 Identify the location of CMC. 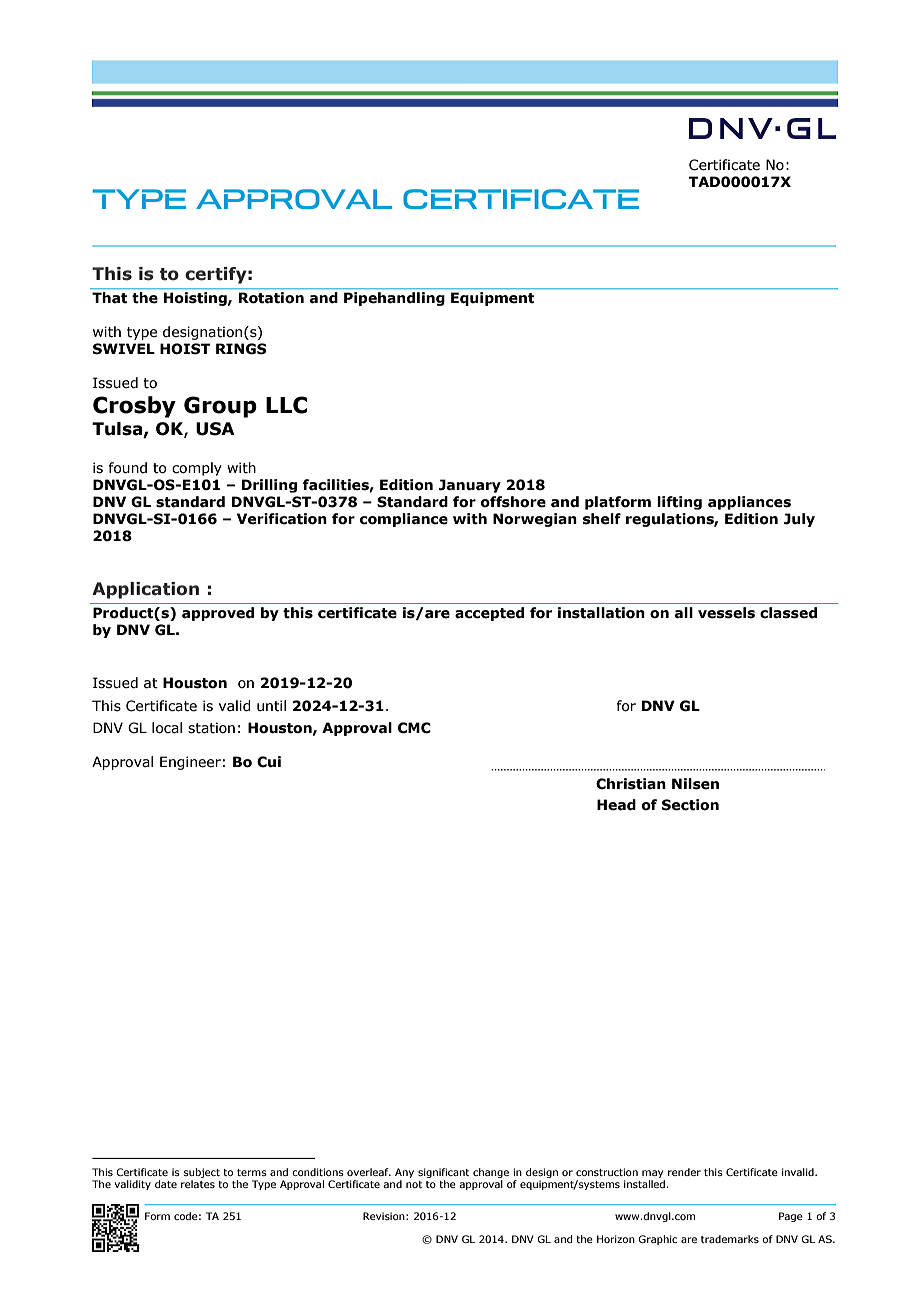
(414, 728).
